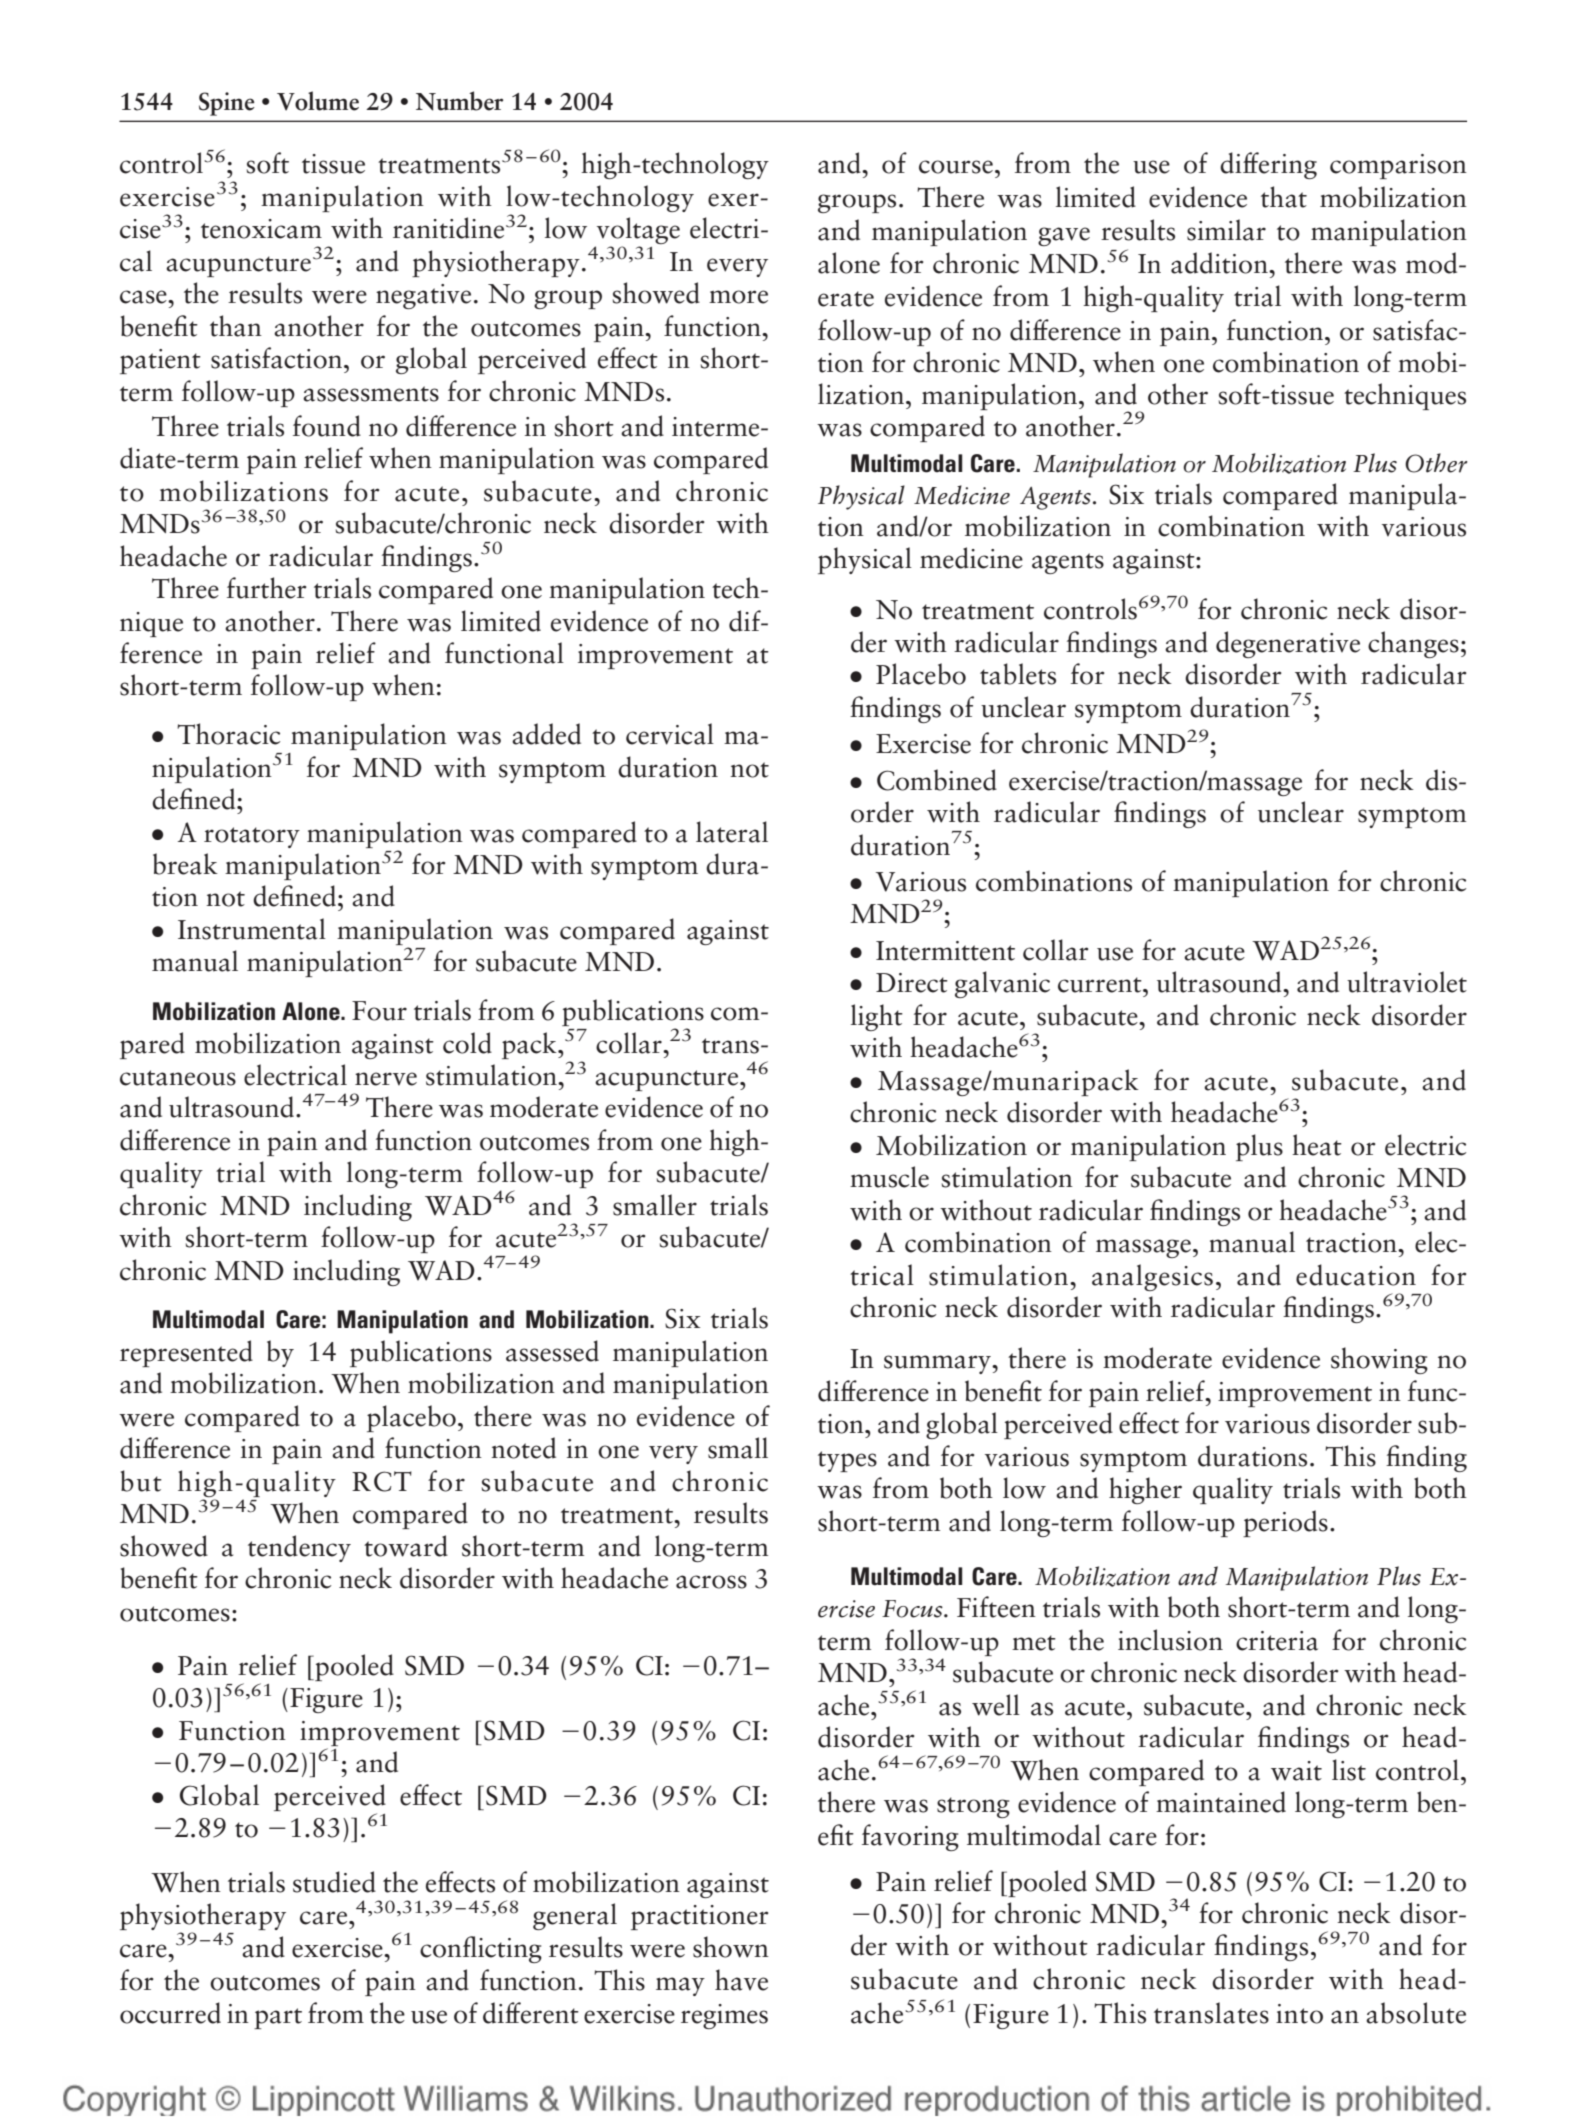  What do you see at coordinates (1299, 2014) in the screenshot?
I see `into` at bounding box center [1299, 2014].
